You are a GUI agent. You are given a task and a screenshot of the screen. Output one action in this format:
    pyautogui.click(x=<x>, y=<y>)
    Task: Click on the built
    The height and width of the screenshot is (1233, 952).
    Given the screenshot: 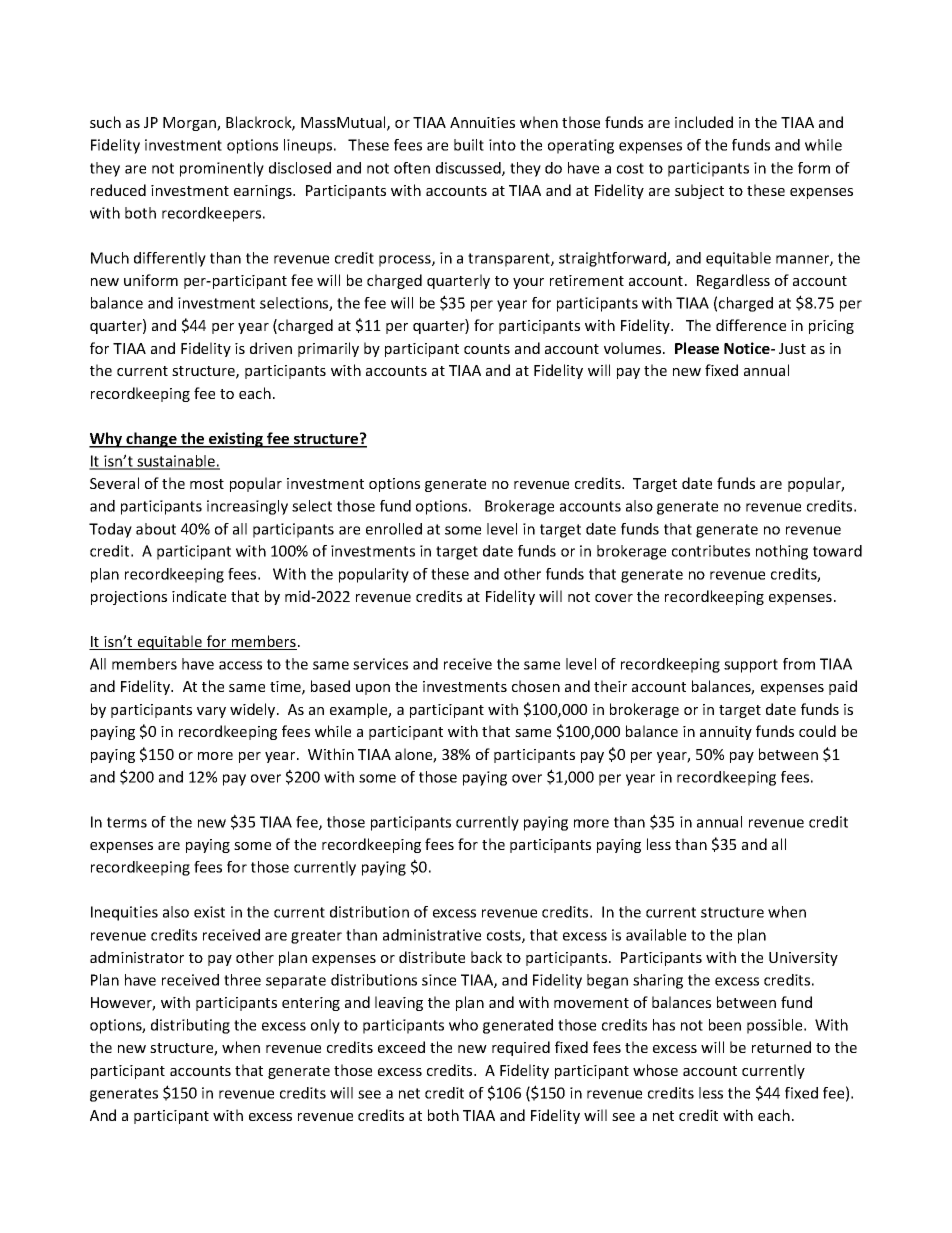 What is the action you would take?
    pyautogui.click(x=469, y=145)
